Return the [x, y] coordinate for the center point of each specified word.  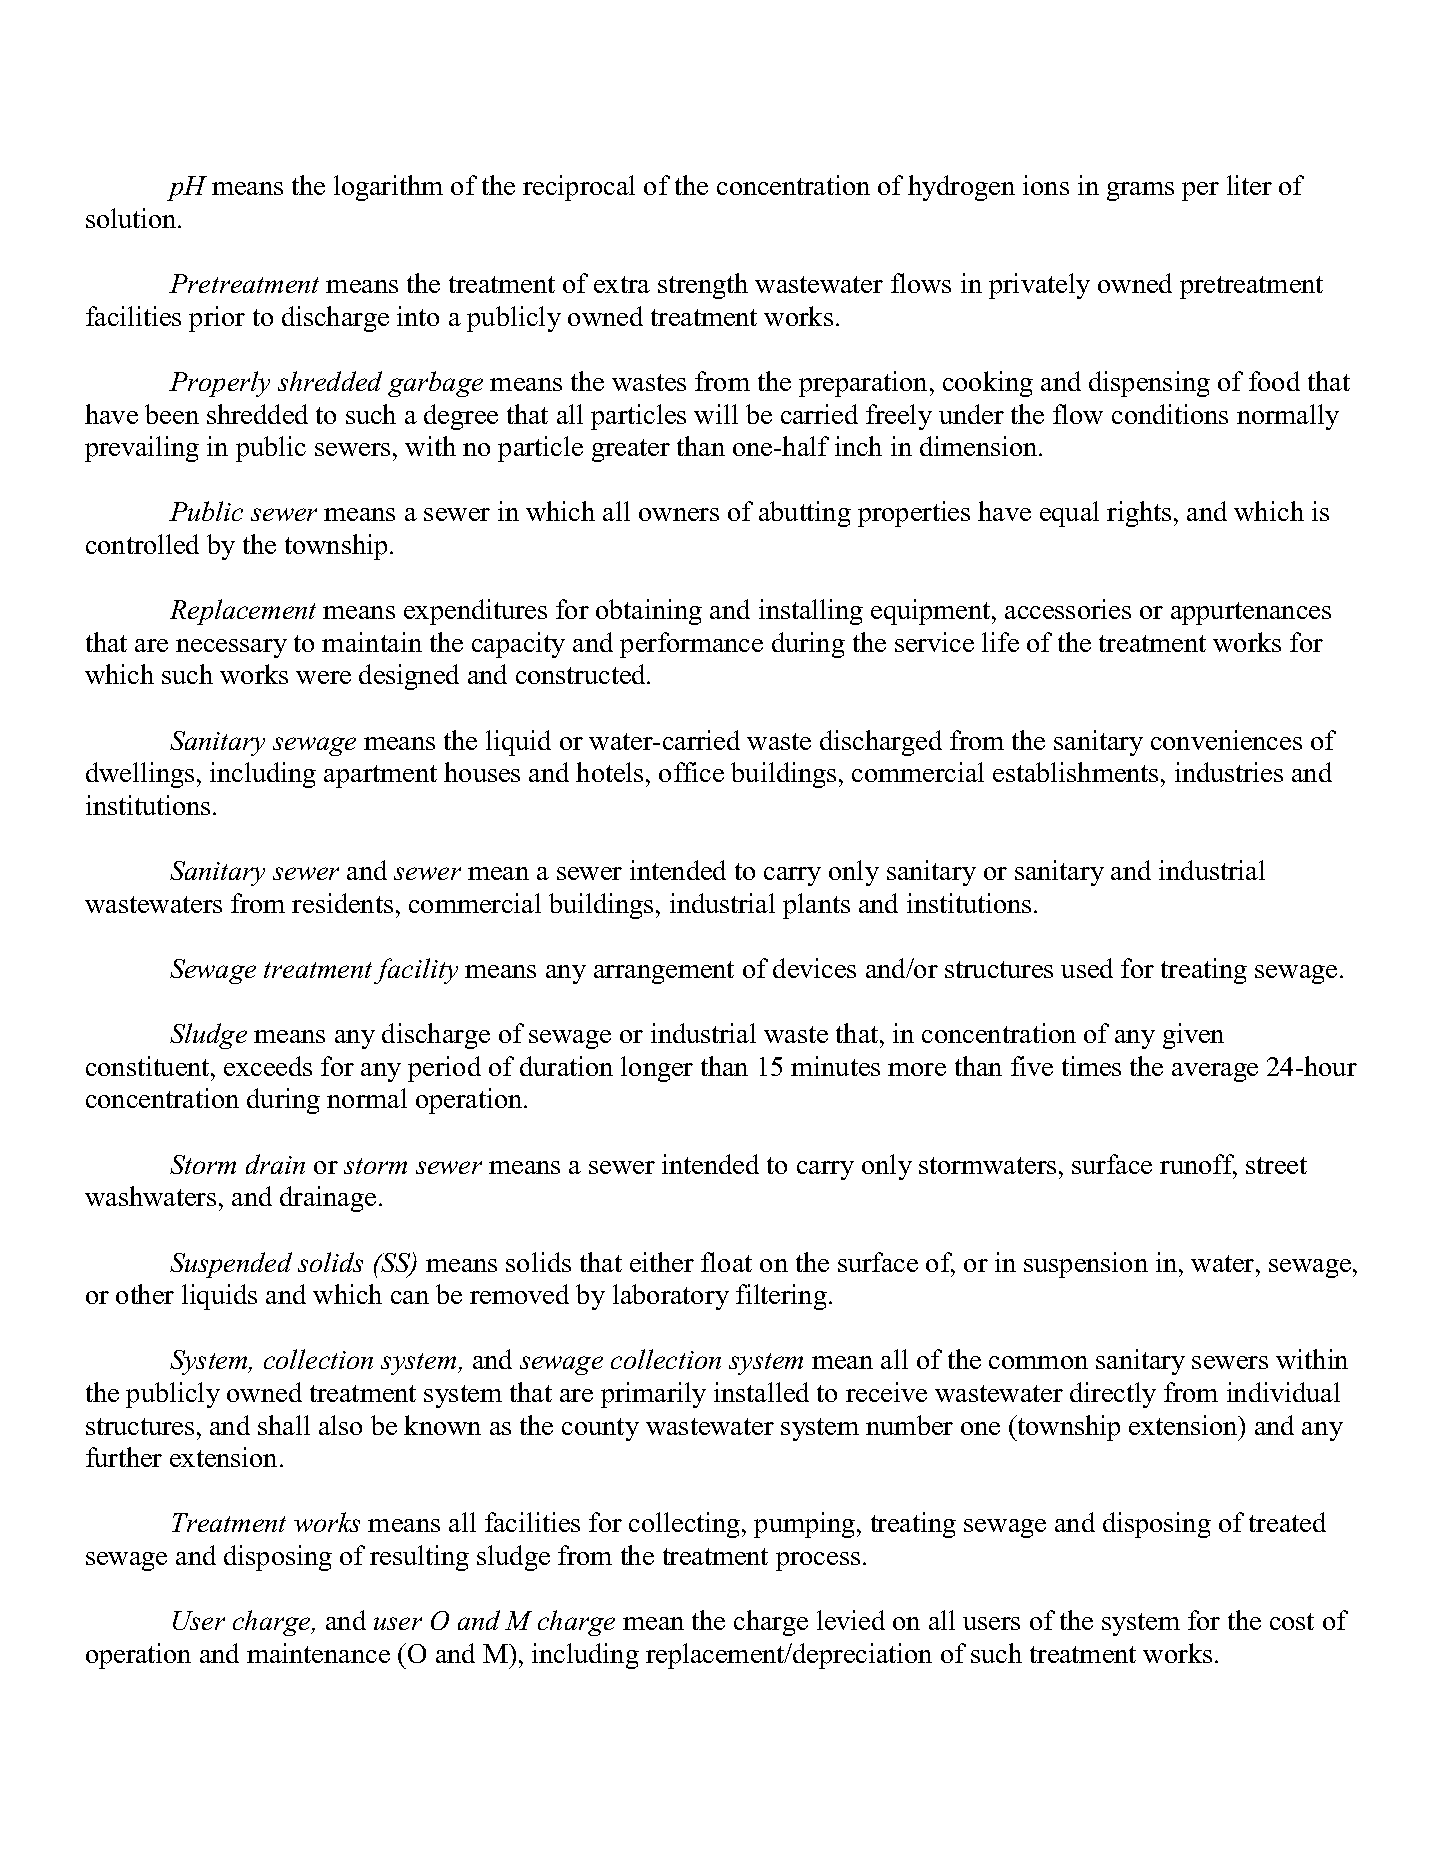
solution [132, 218]
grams [1140, 191]
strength [703, 286]
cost [1292, 1621]
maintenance [318, 1653]
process [818, 1561]
